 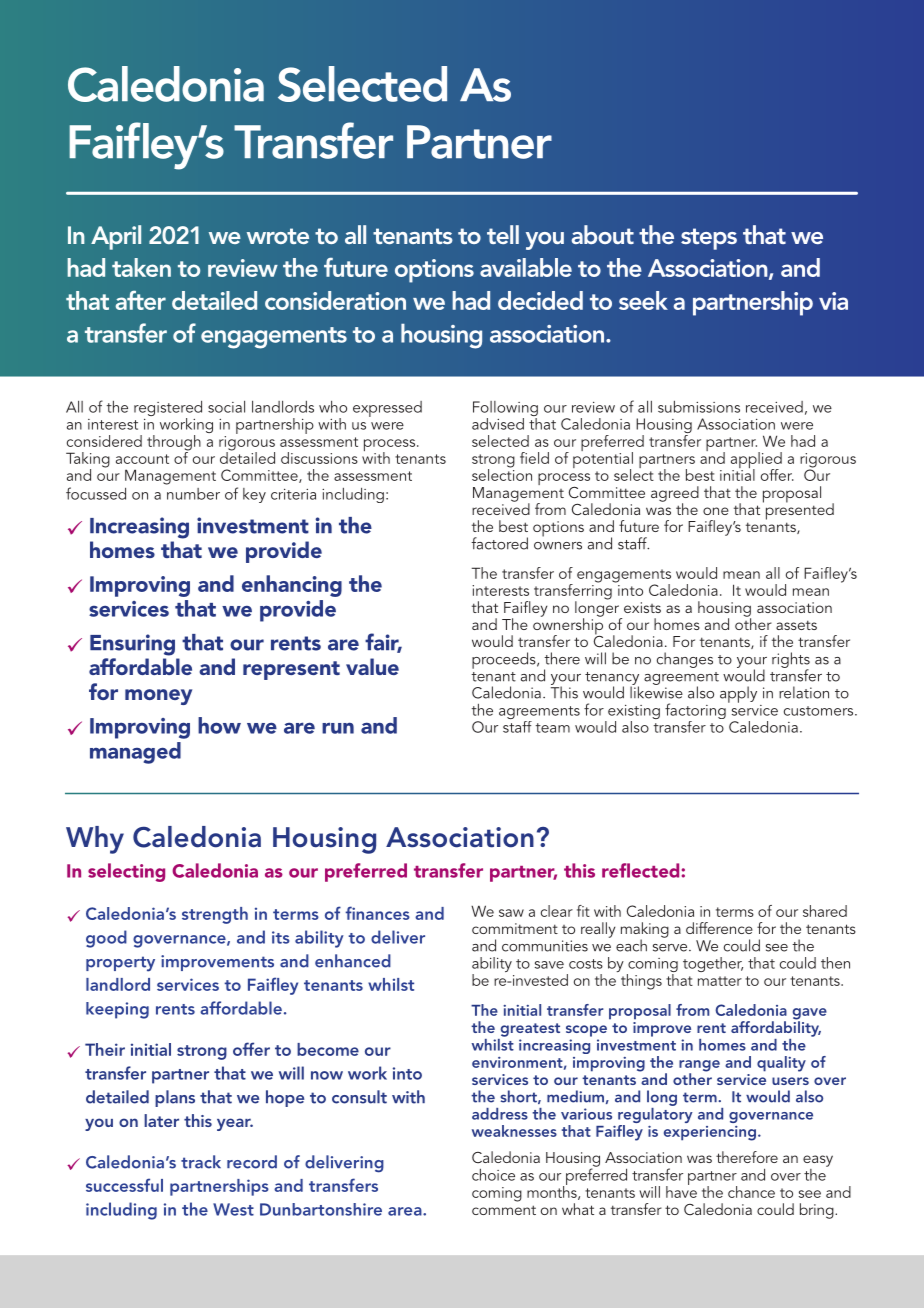 I want to click on tell, so click(x=503, y=234).
